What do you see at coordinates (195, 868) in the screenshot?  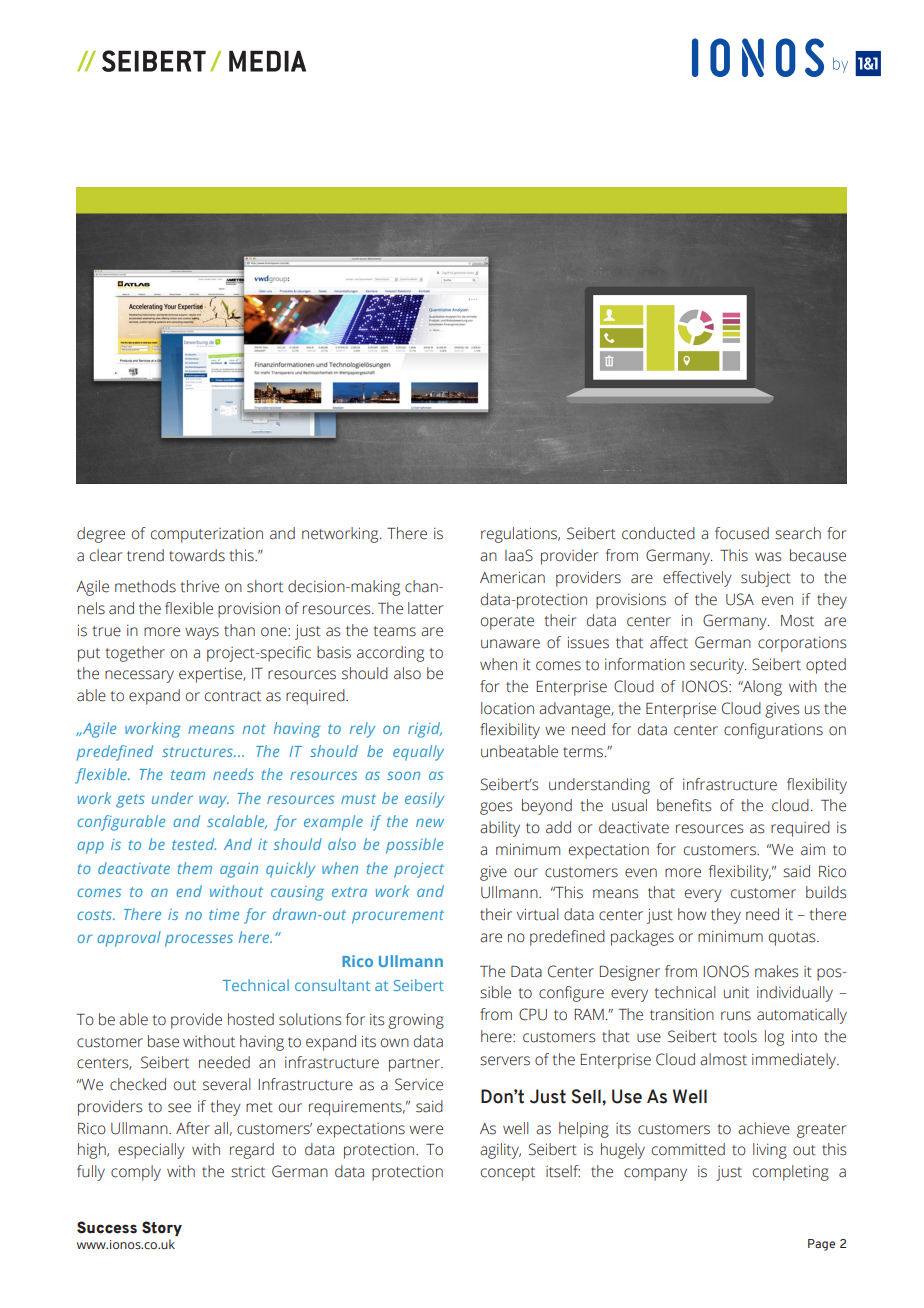 I see `them` at bounding box center [195, 868].
